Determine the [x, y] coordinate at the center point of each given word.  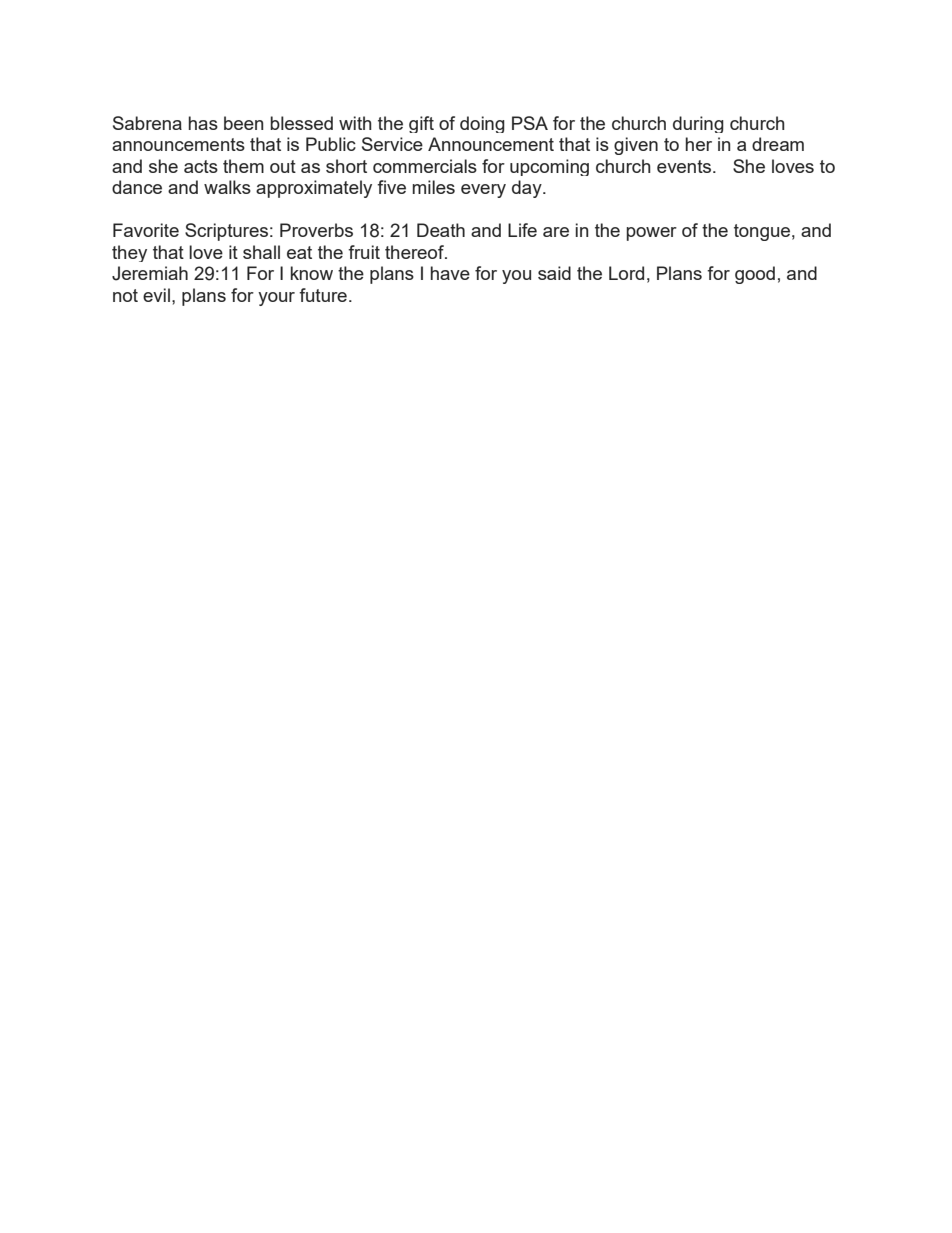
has [203, 123]
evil [156, 295]
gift [421, 124]
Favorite [146, 230]
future [323, 295]
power [652, 234]
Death [441, 230]
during [698, 124]
